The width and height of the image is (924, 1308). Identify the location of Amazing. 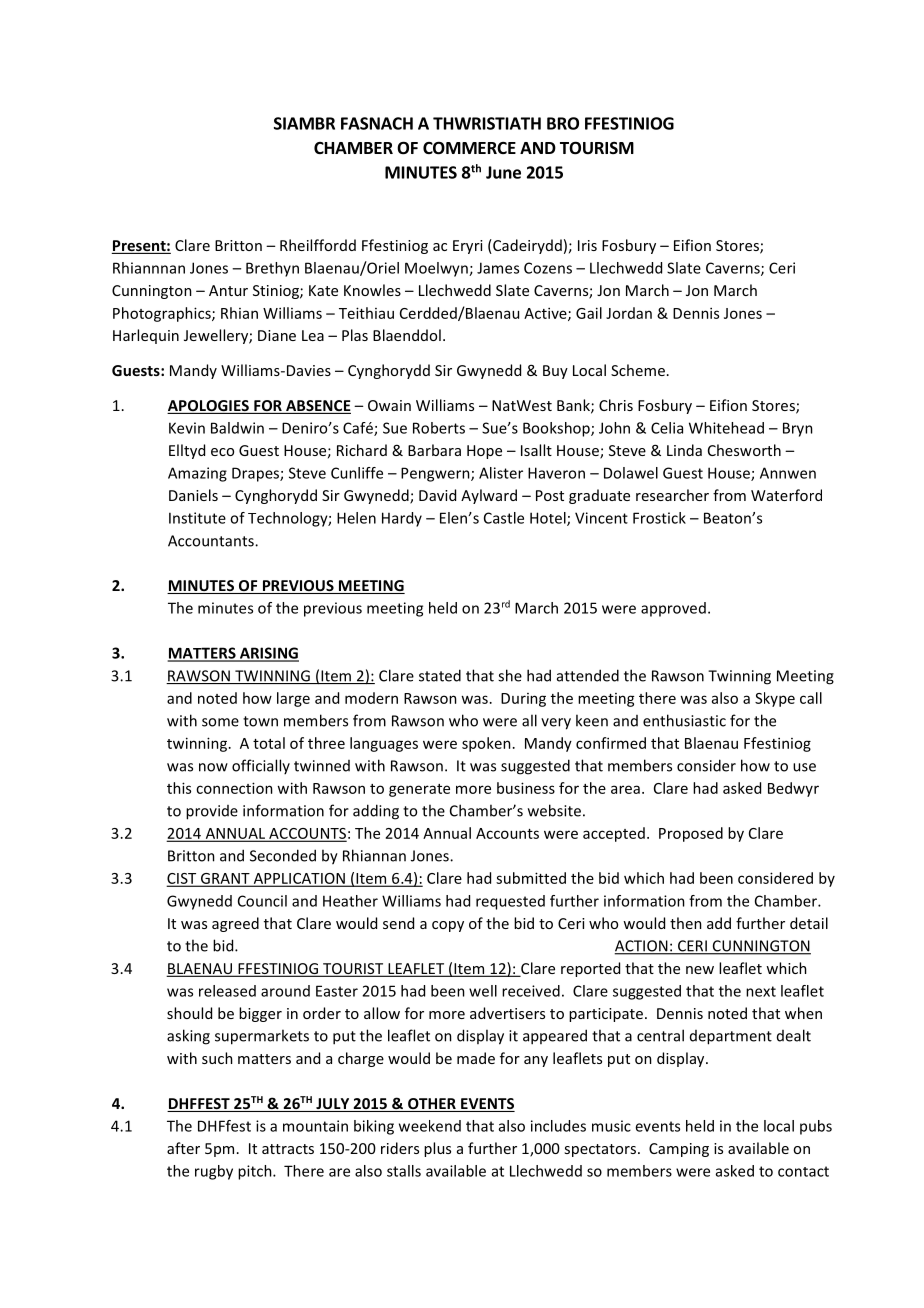
(197, 474).
